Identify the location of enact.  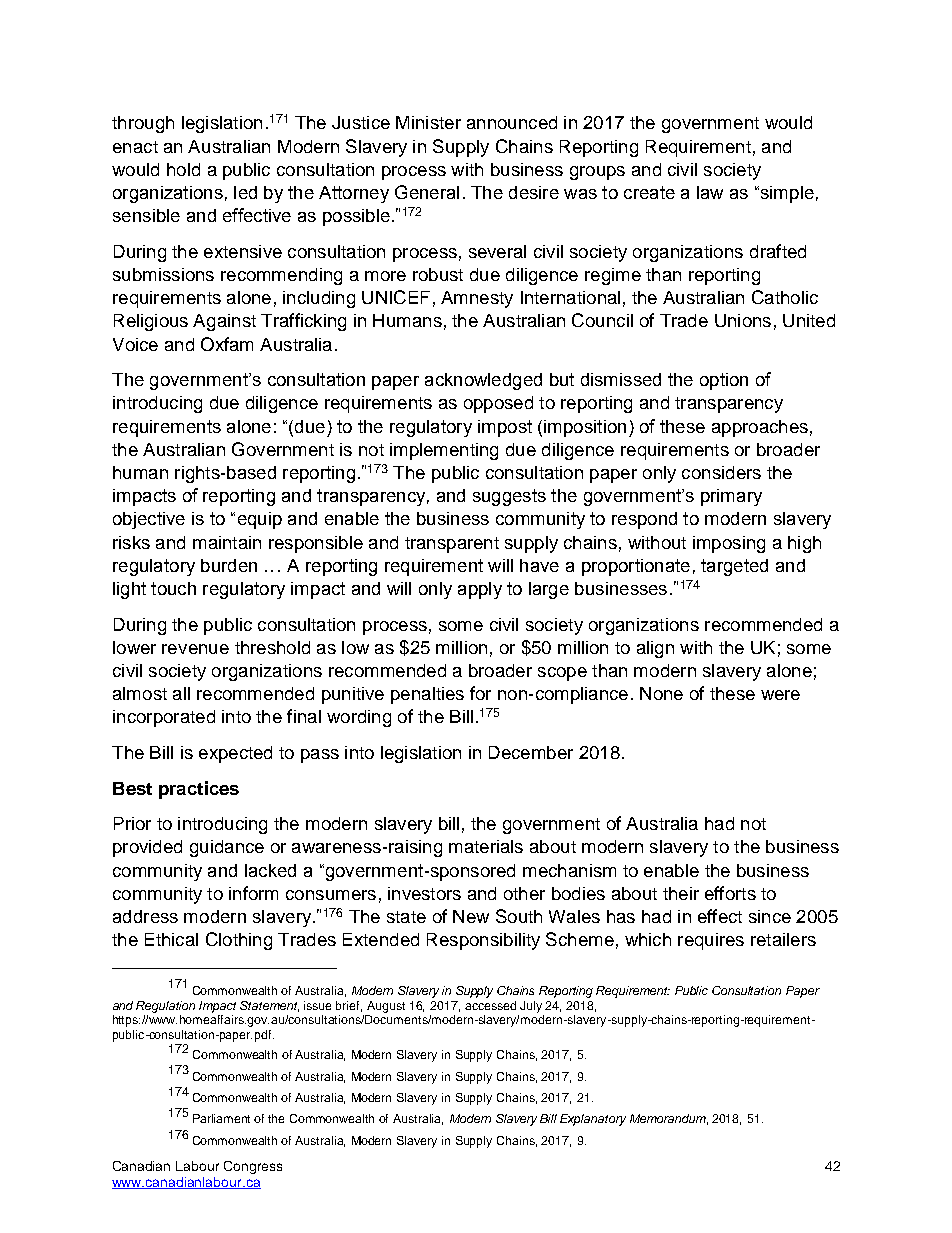
(135, 147).
